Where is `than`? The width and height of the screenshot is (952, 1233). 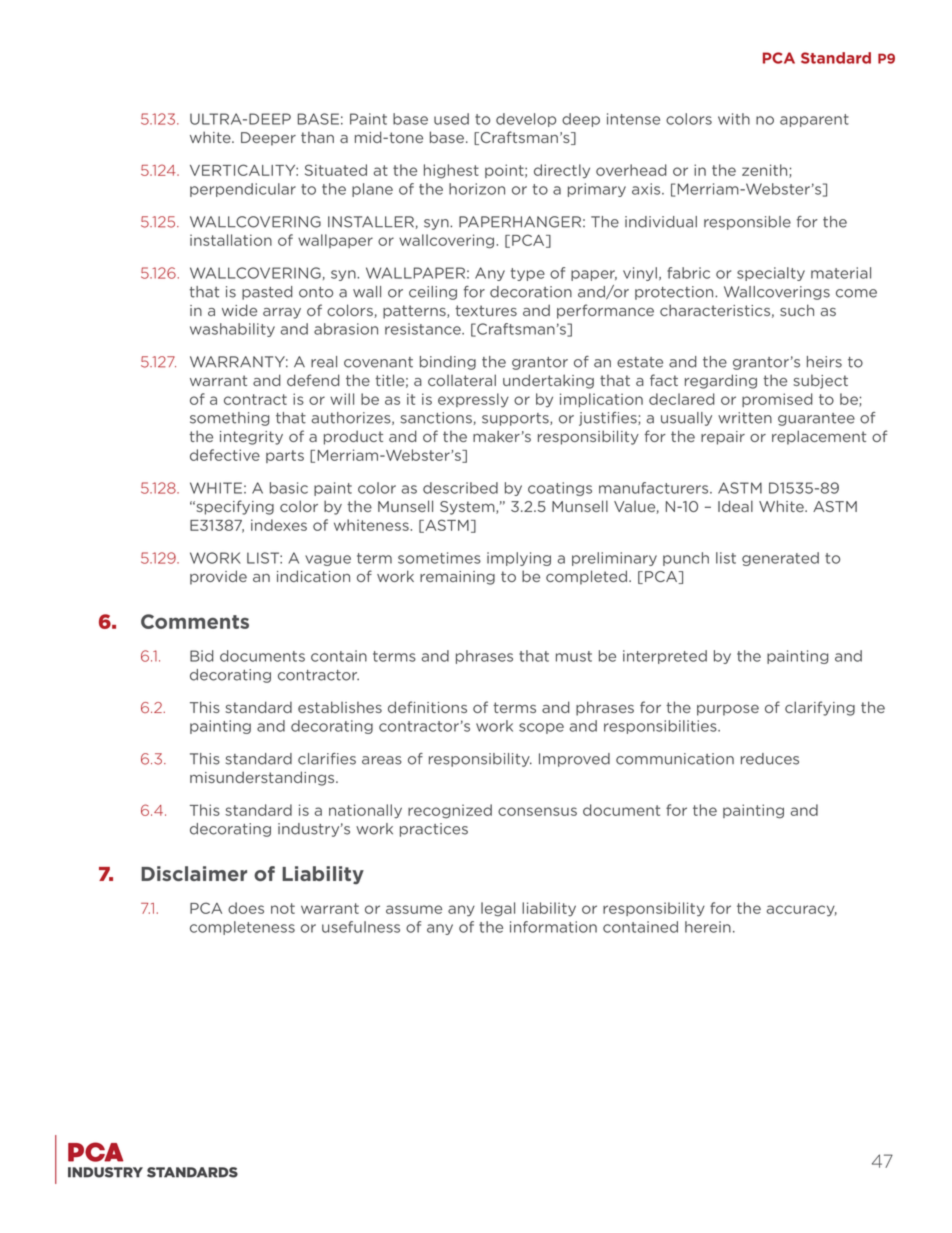 than is located at coordinates (317, 137).
